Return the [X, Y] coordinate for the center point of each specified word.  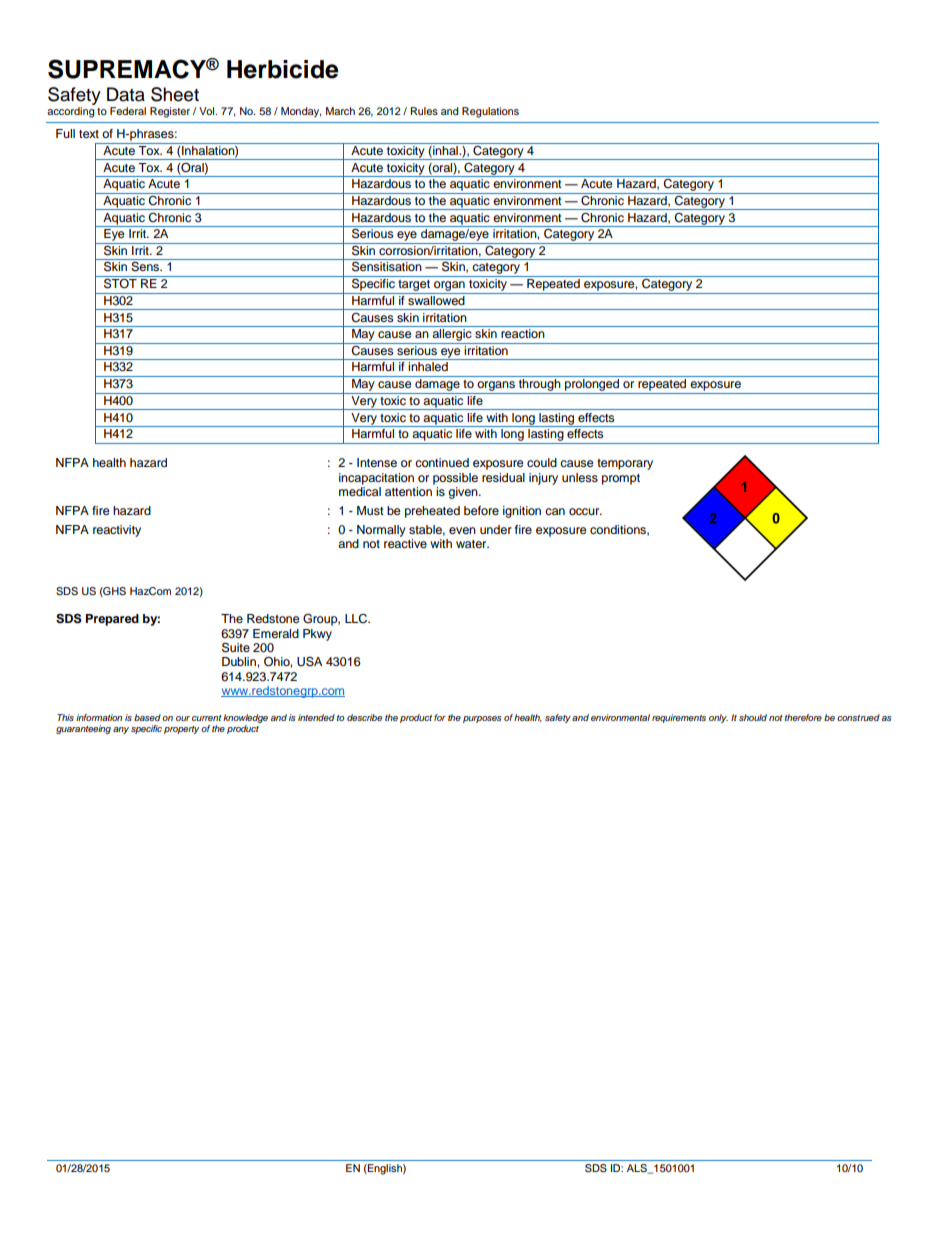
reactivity [117, 531]
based [147, 717]
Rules [424, 111]
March [340, 111]
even [462, 530]
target [414, 287]
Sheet [175, 94]
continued [442, 462]
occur [585, 511]
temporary [625, 464]
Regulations [490, 112]
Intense [377, 462]
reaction [523, 333]
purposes [482, 719]
